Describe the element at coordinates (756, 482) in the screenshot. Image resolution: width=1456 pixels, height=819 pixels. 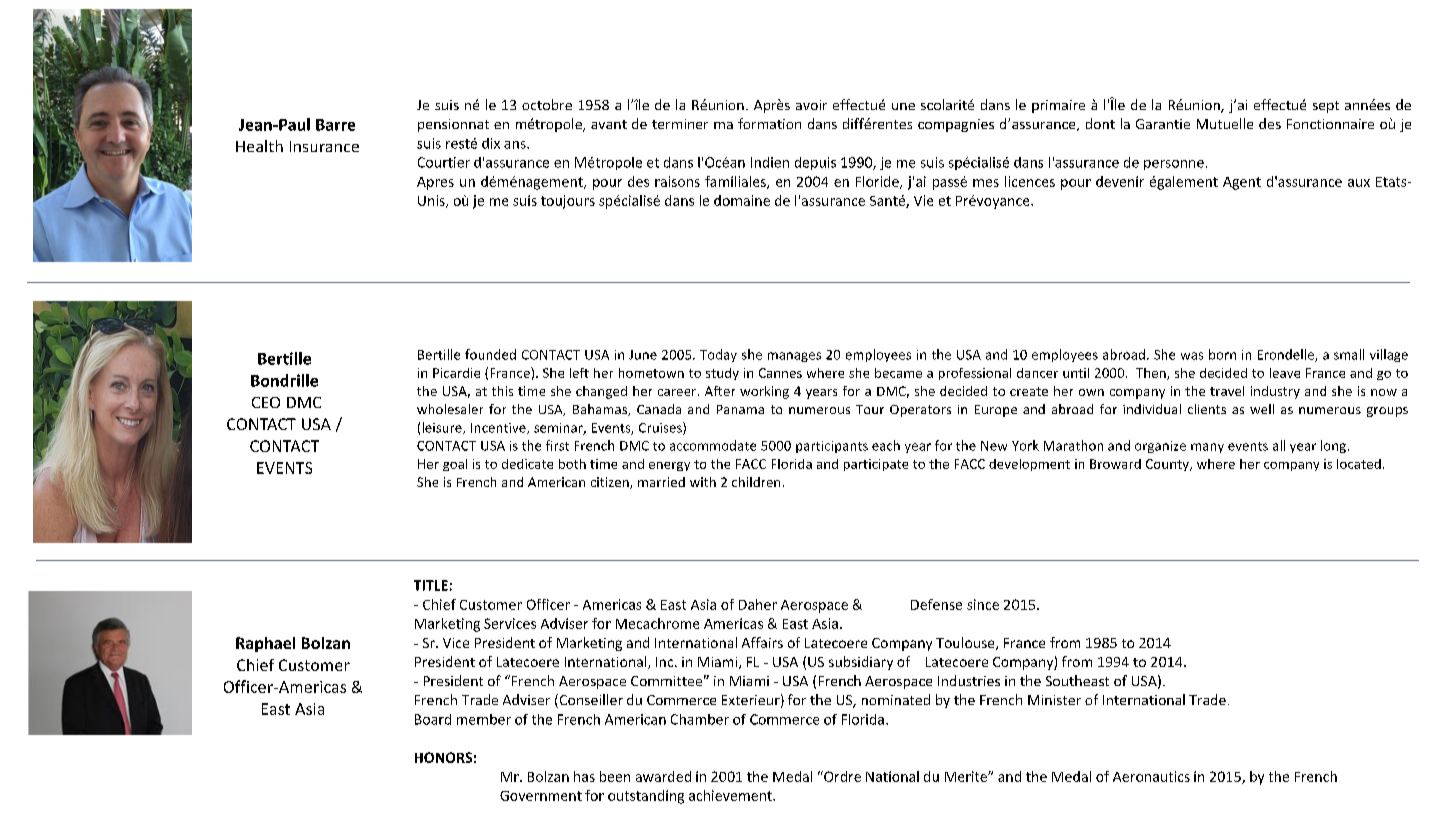
I see `children` at that location.
